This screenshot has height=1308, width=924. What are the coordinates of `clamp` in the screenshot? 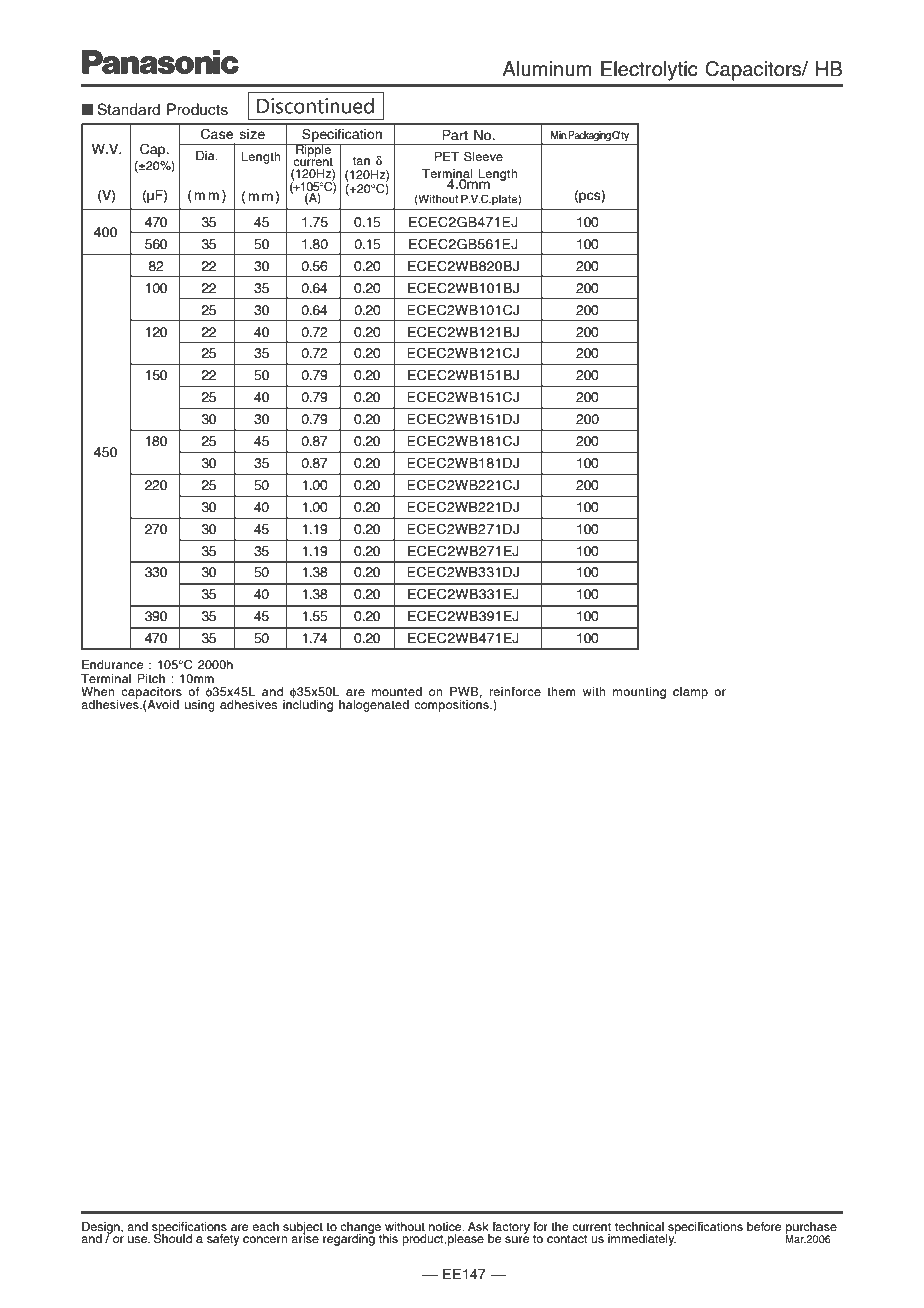 It's located at (690, 693).
